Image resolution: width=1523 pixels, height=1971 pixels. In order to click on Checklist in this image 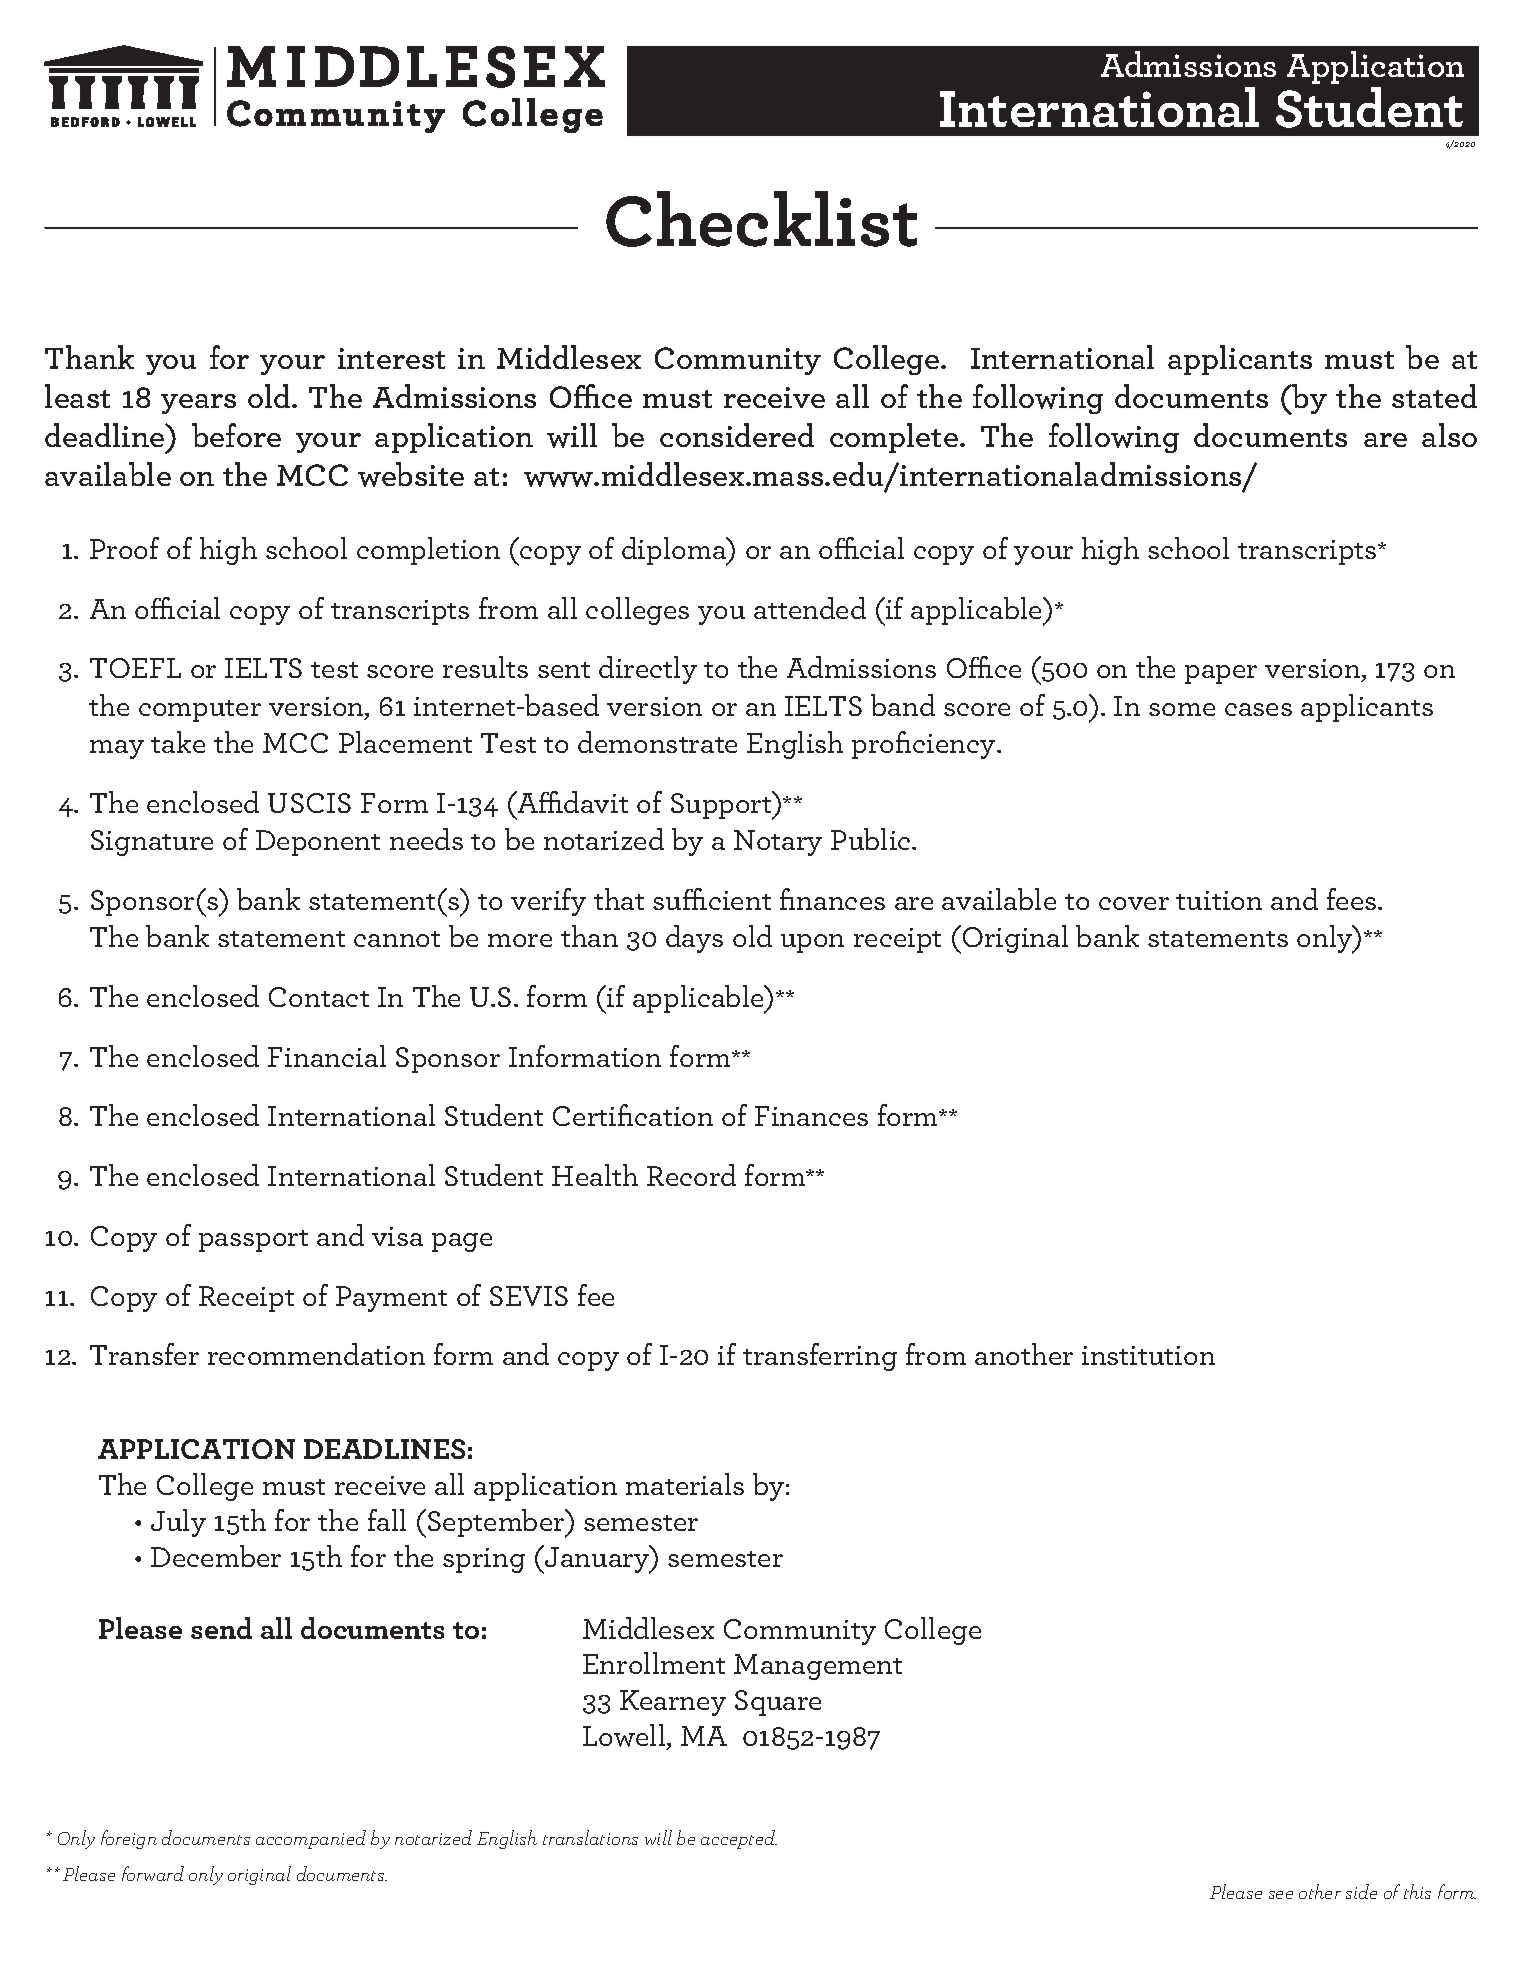, I will do `click(761, 219)`.
